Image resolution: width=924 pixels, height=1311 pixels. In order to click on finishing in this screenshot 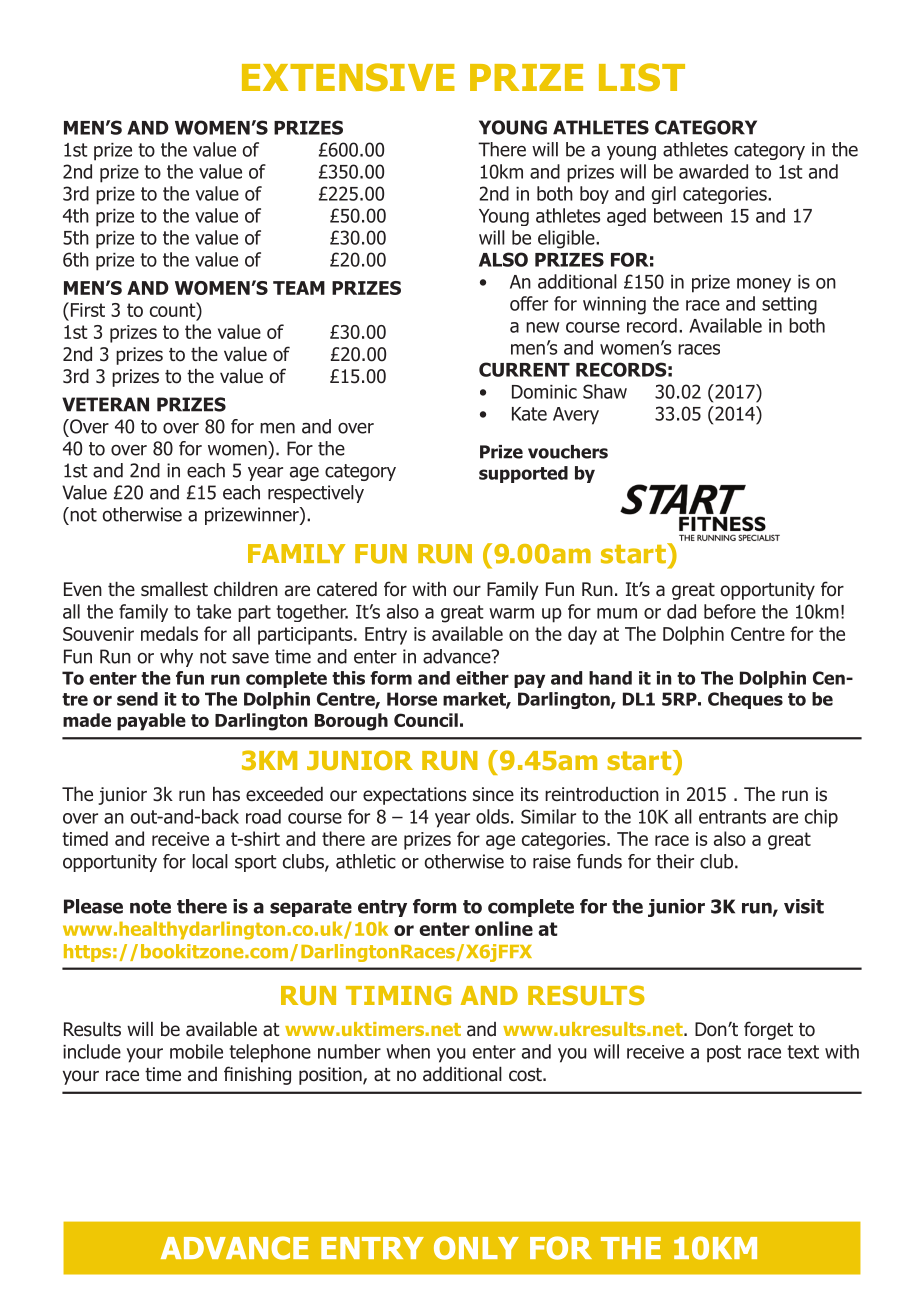, I will do `click(257, 1075)`.
